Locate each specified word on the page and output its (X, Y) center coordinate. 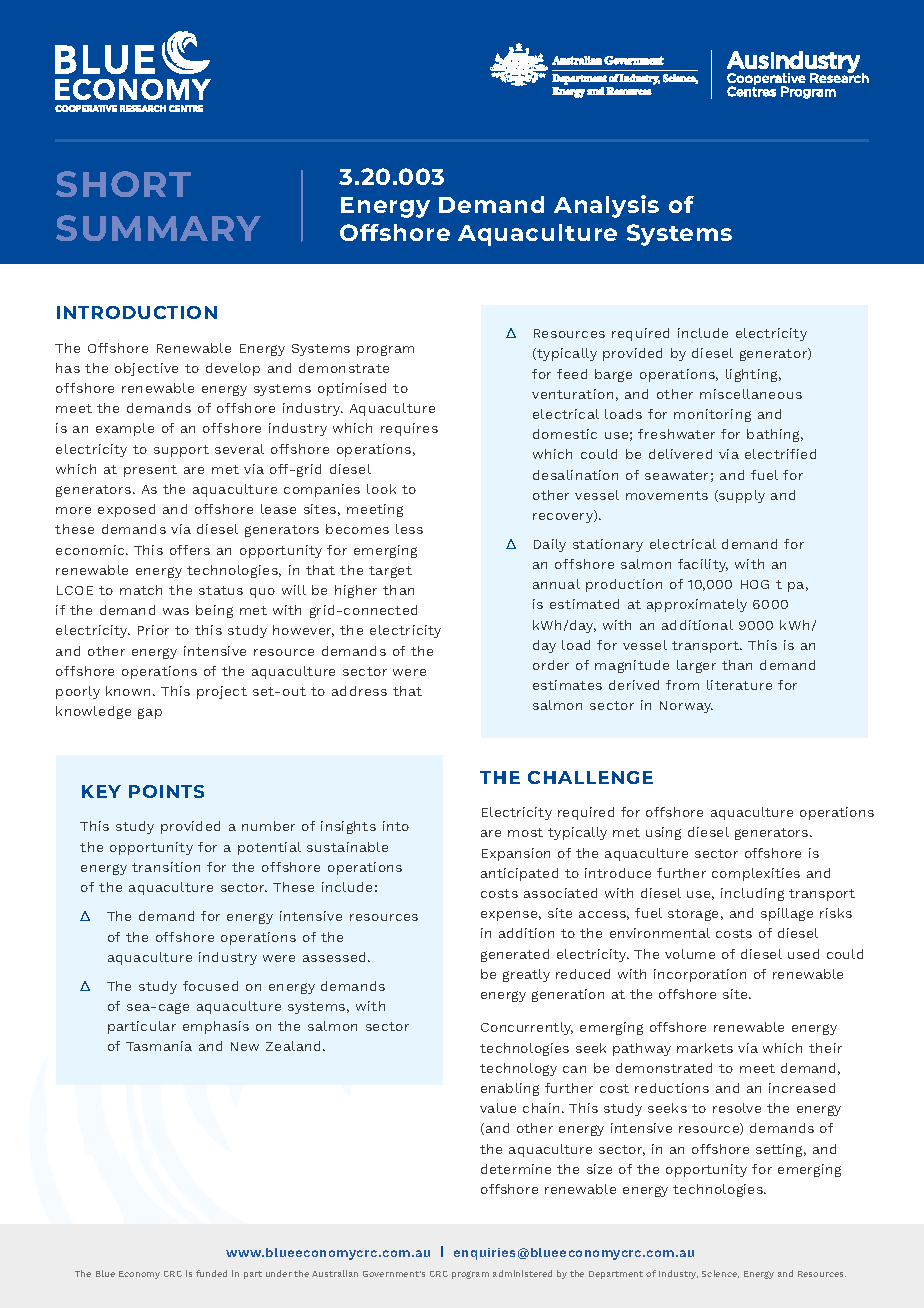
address (359, 691)
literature (739, 685)
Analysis (606, 206)
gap (150, 713)
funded (211, 1273)
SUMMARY (158, 228)
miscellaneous (751, 394)
